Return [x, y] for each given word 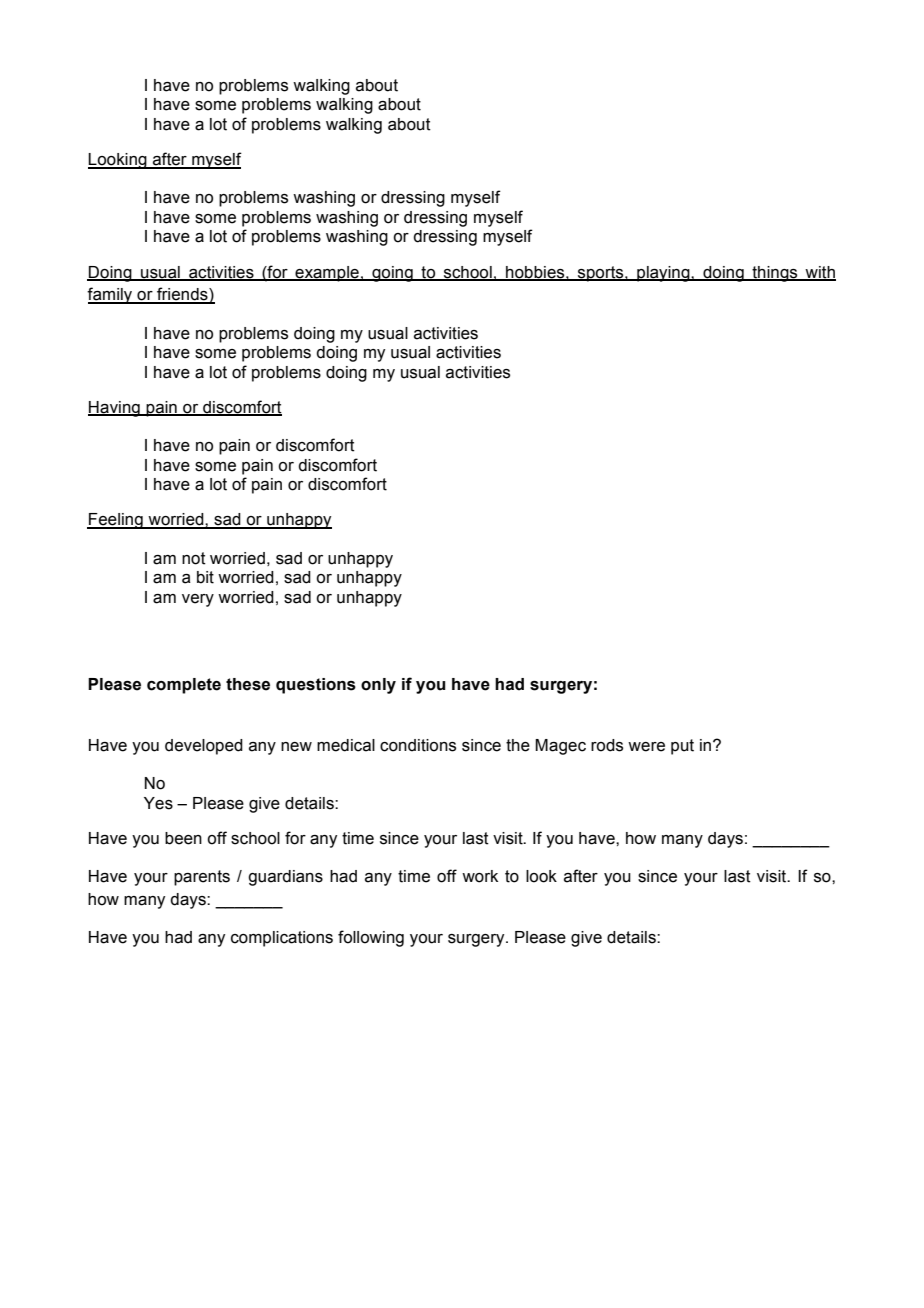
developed [204, 747]
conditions [418, 745]
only [378, 686]
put [682, 747]
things [775, 274]
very [198, 600]
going [392, 274]
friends [182, 295]
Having [115, 409]
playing [663, 274]
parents [202, 878]
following [371, 938]
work [480, 876]
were [646, 747]
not [194, 558]
